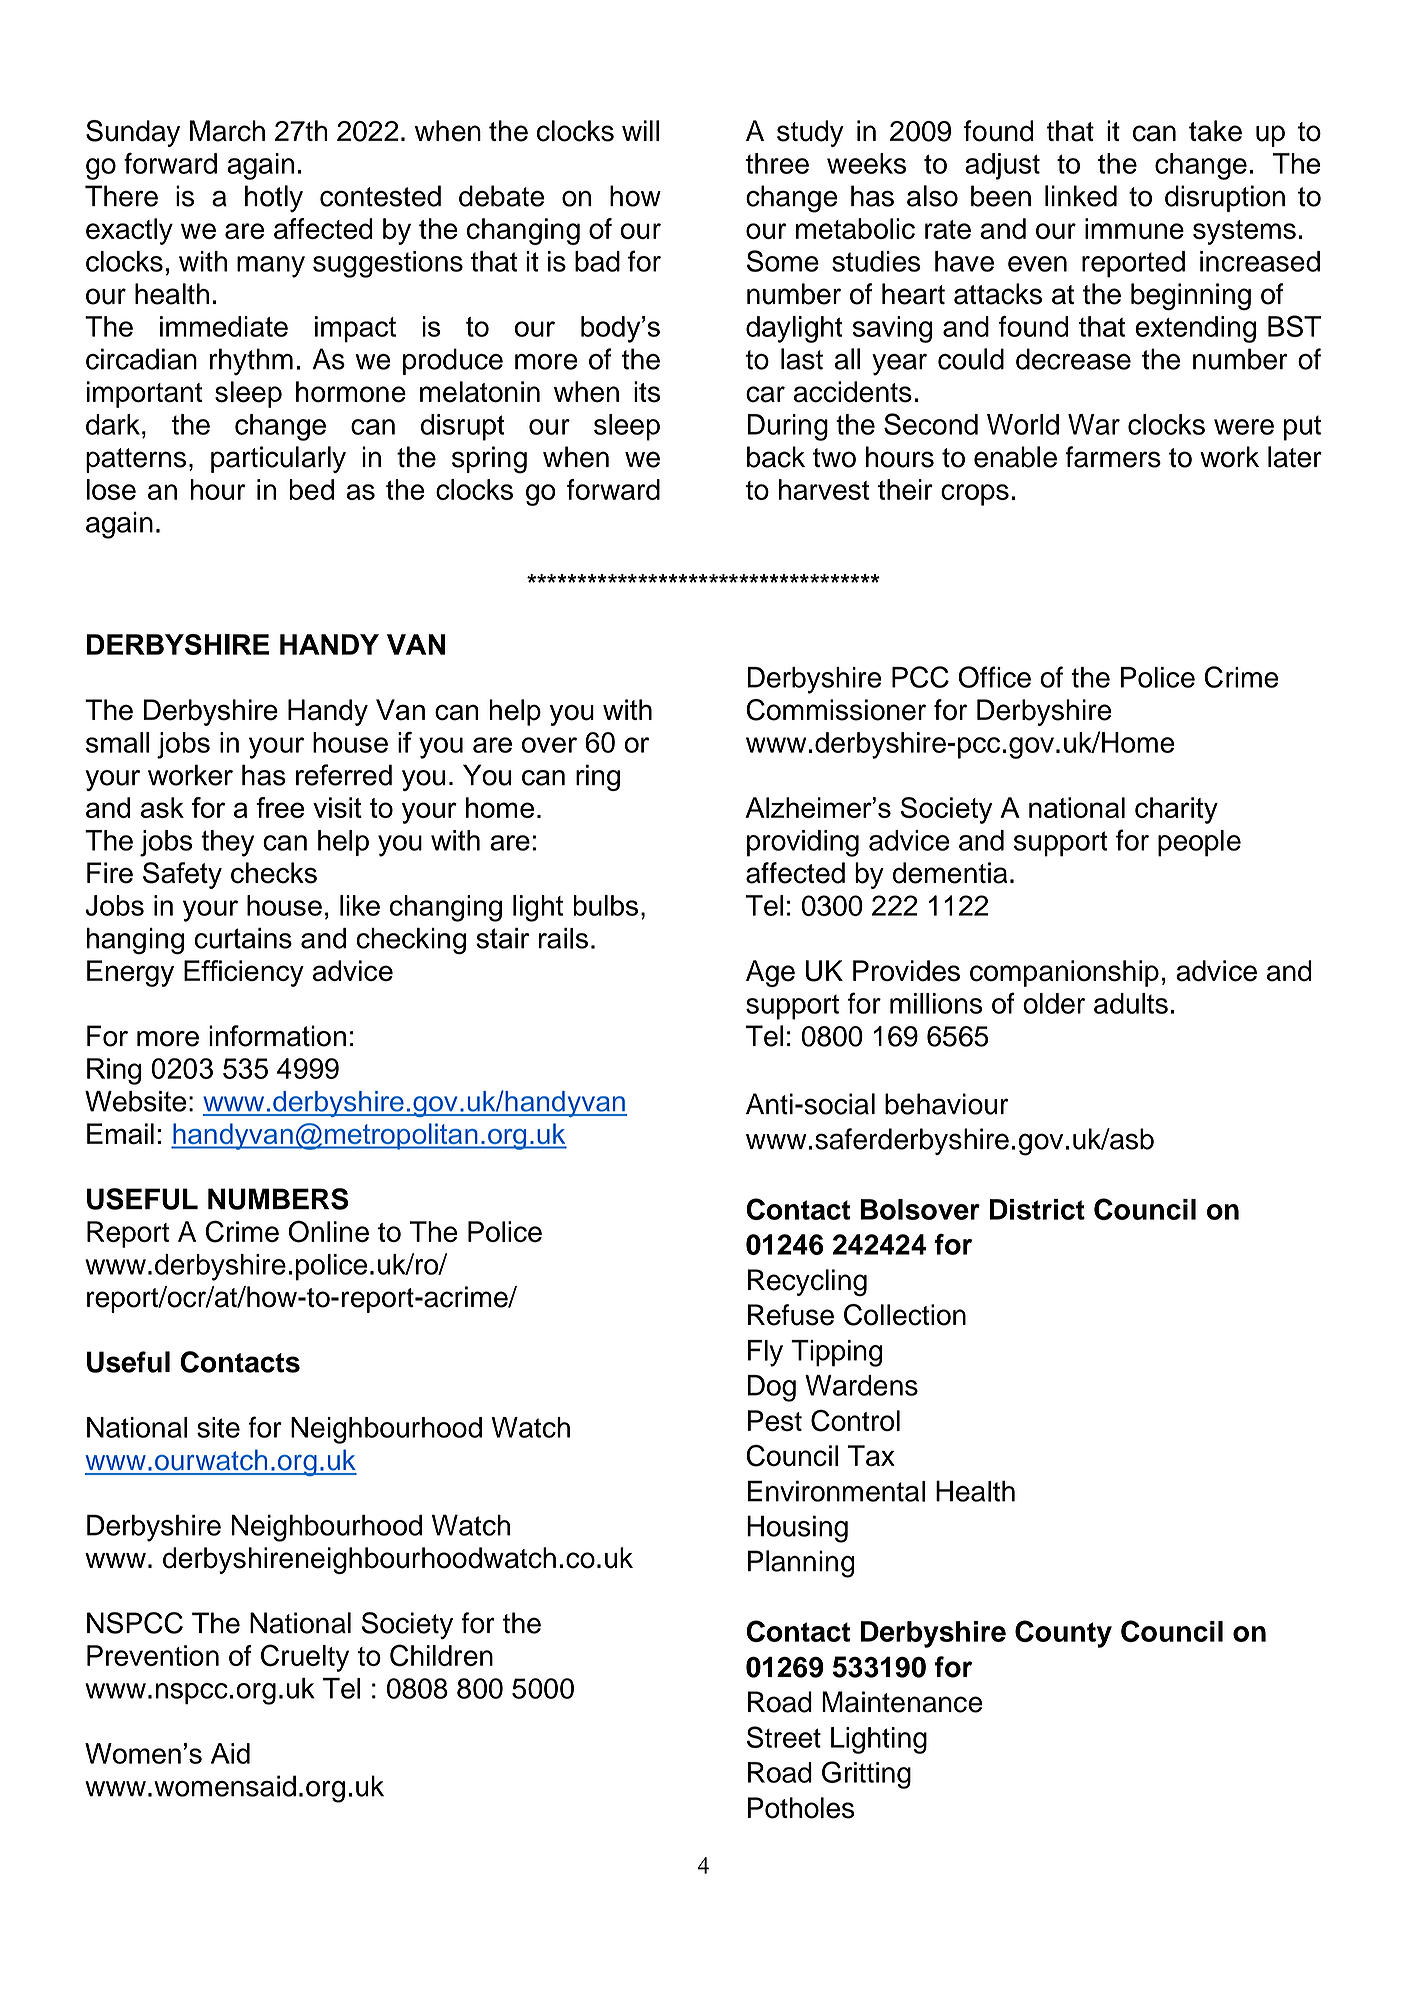  I want to click on Cruelty, so click(305, 1658).
